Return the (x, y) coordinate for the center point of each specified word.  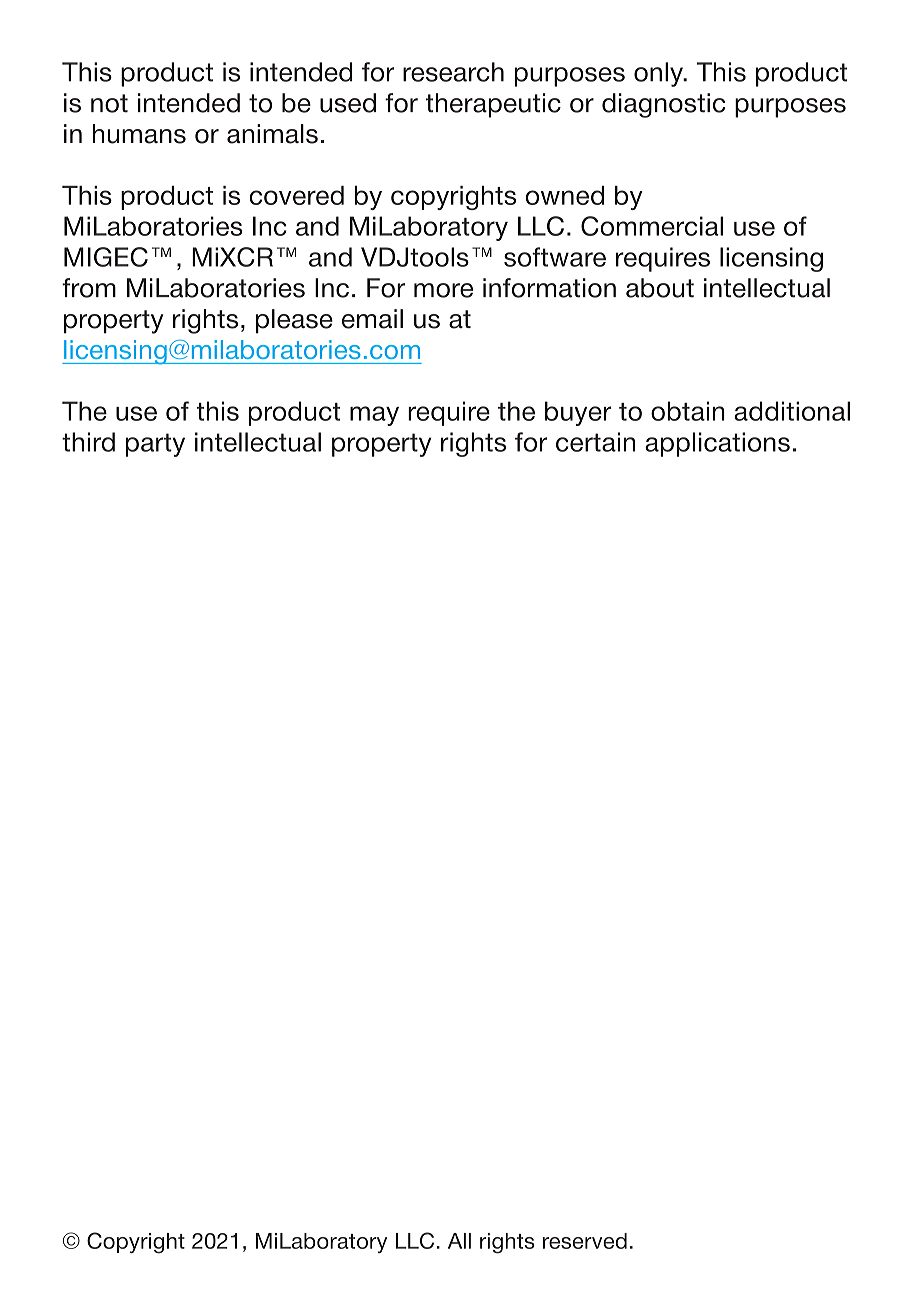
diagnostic (663, 105)
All (459, 1241)
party (155, 445)
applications (717, 444)
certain (595, 442)
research (453, 72)
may (374, 416)
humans (139, 134)
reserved (585, 1241)
